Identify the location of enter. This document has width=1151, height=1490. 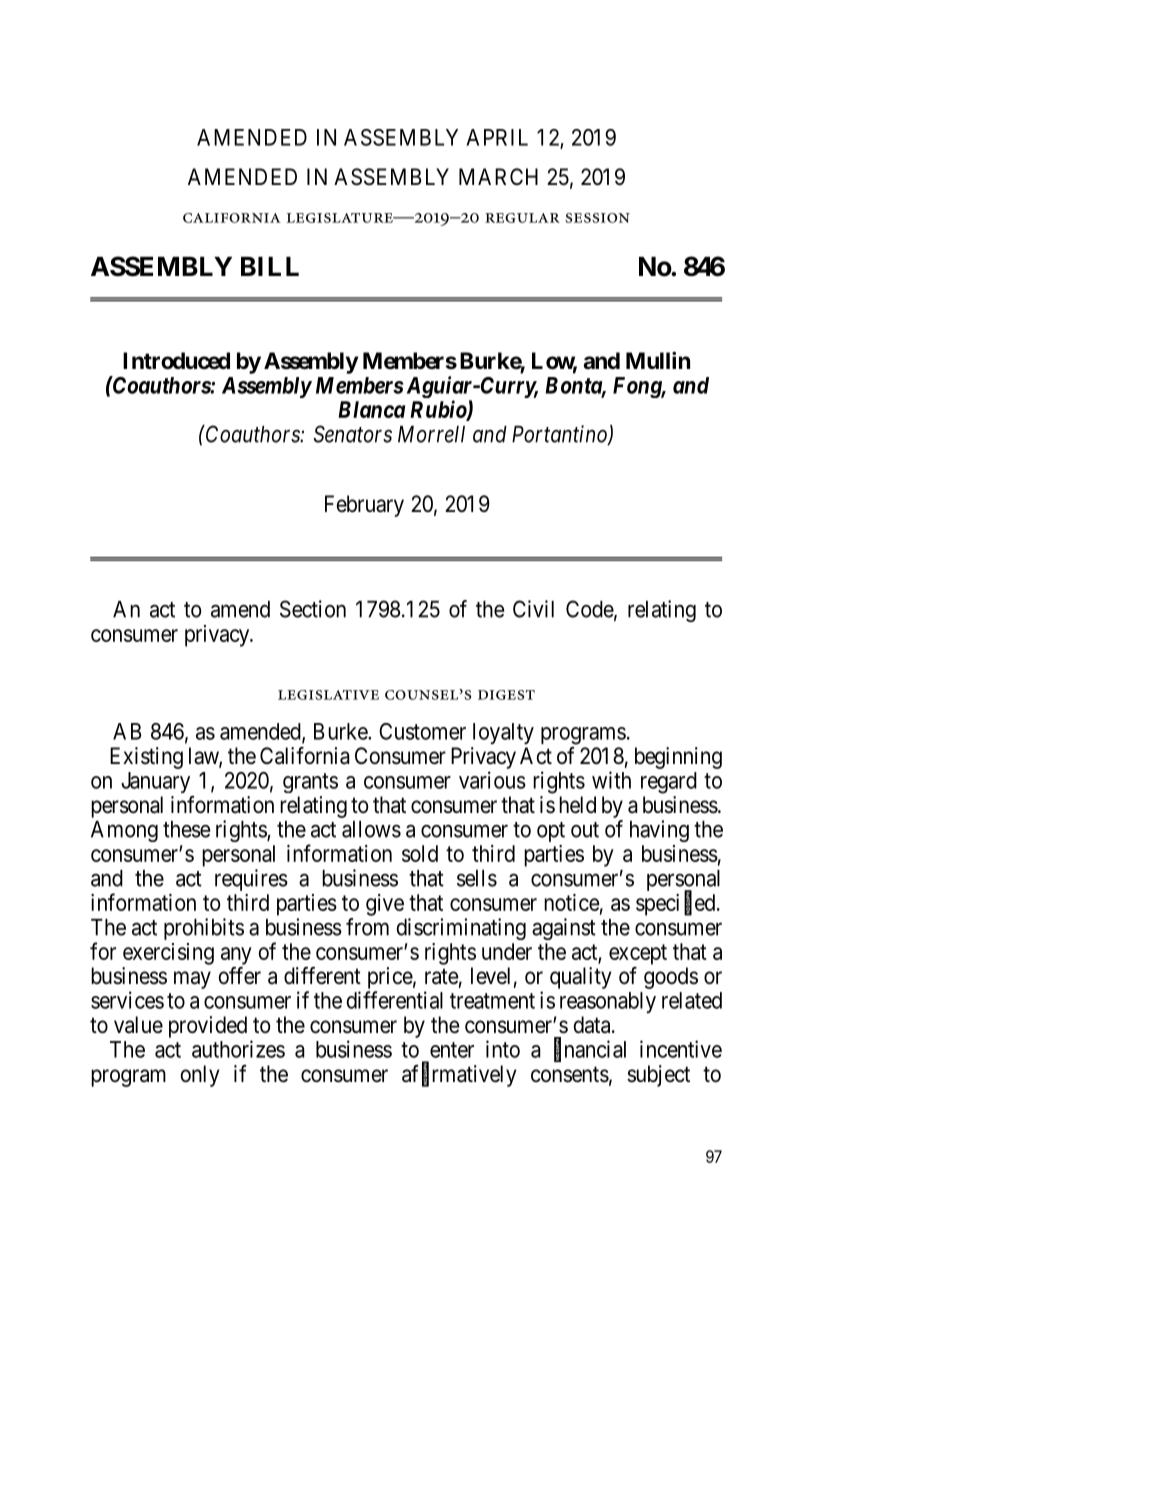
(452, 1050).
